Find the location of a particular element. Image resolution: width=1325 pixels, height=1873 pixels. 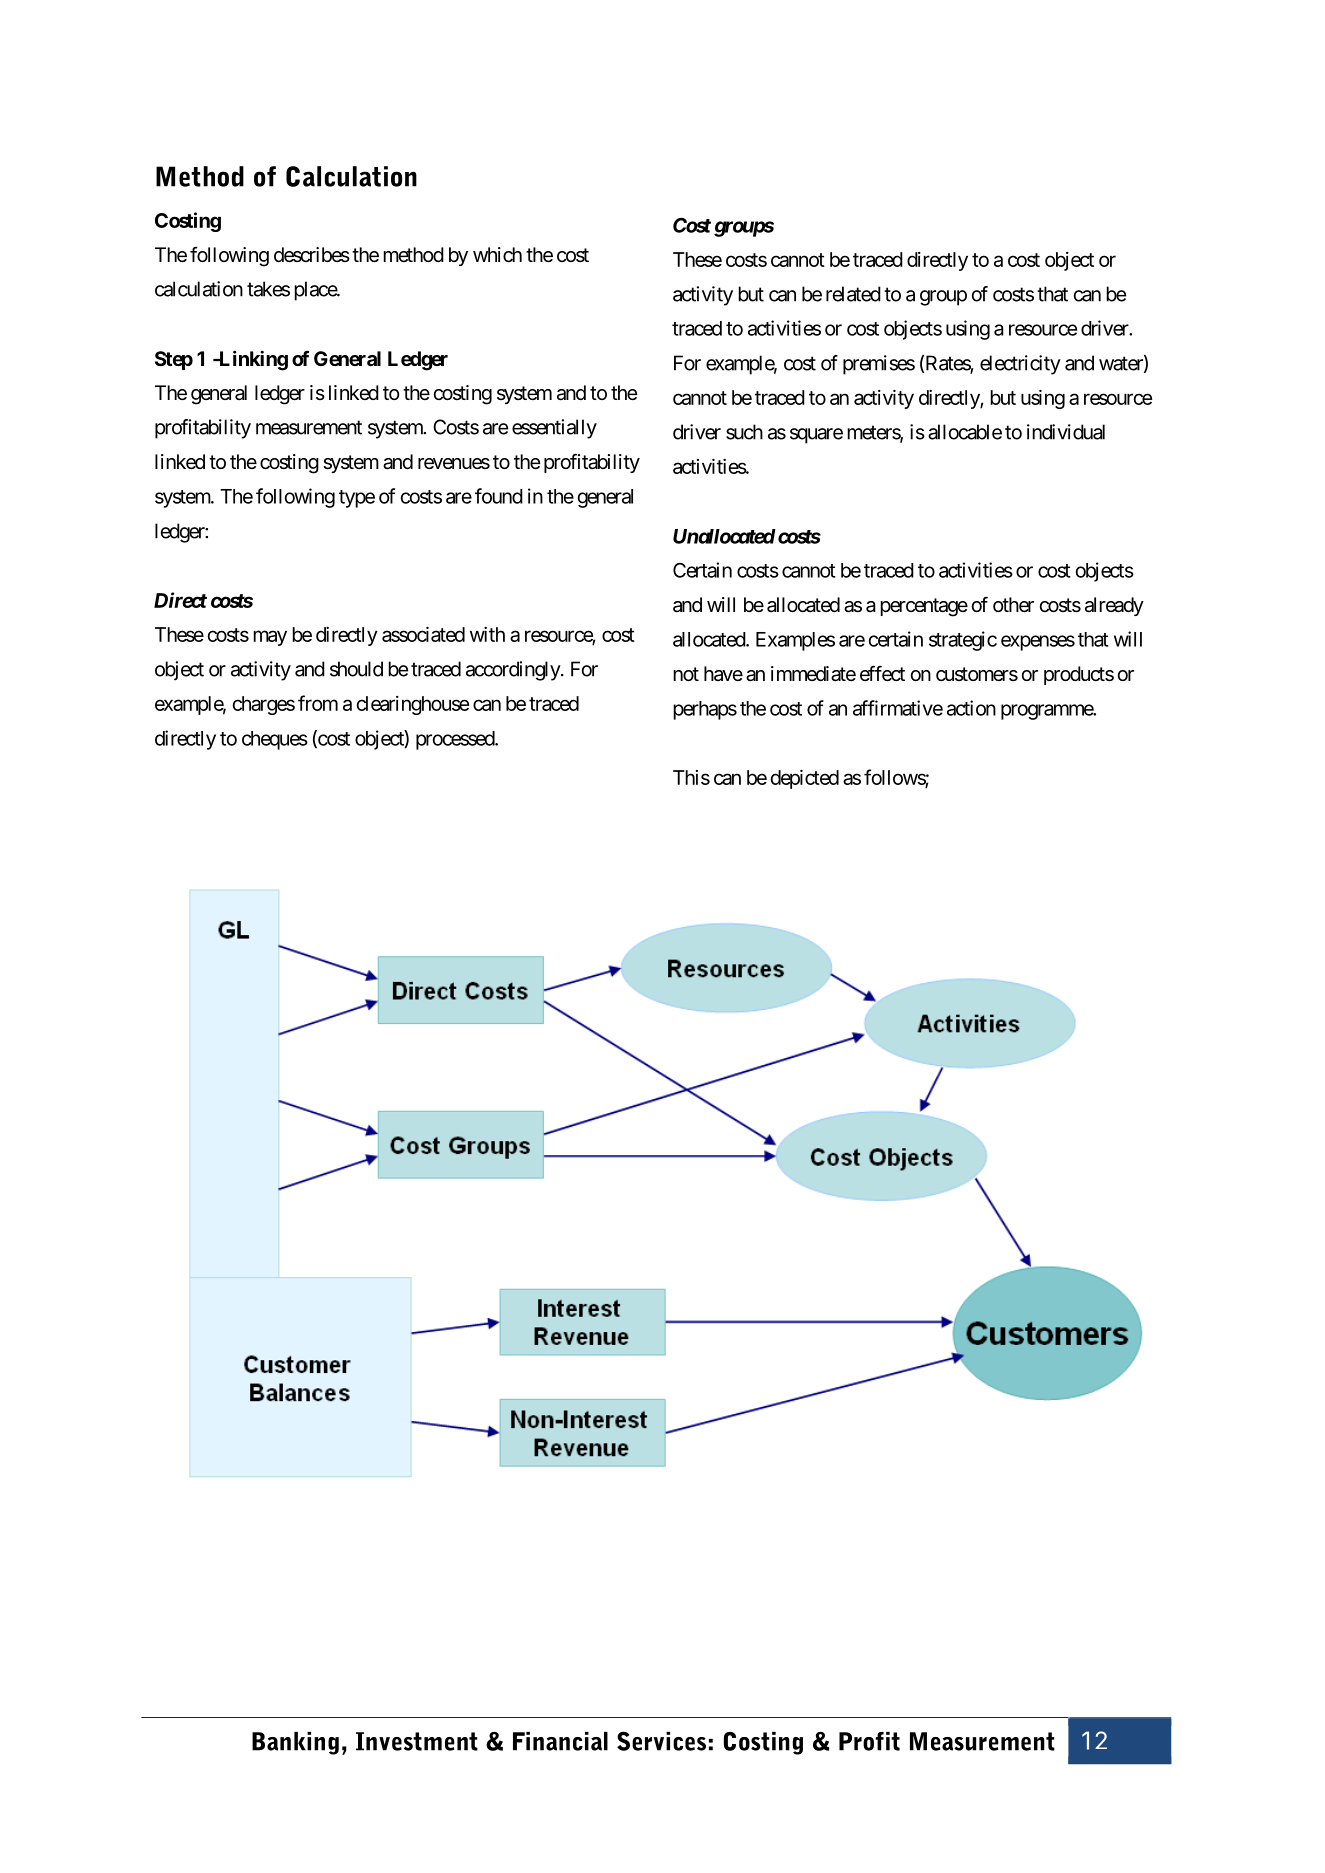

may is located at coordinates (270, 638).
